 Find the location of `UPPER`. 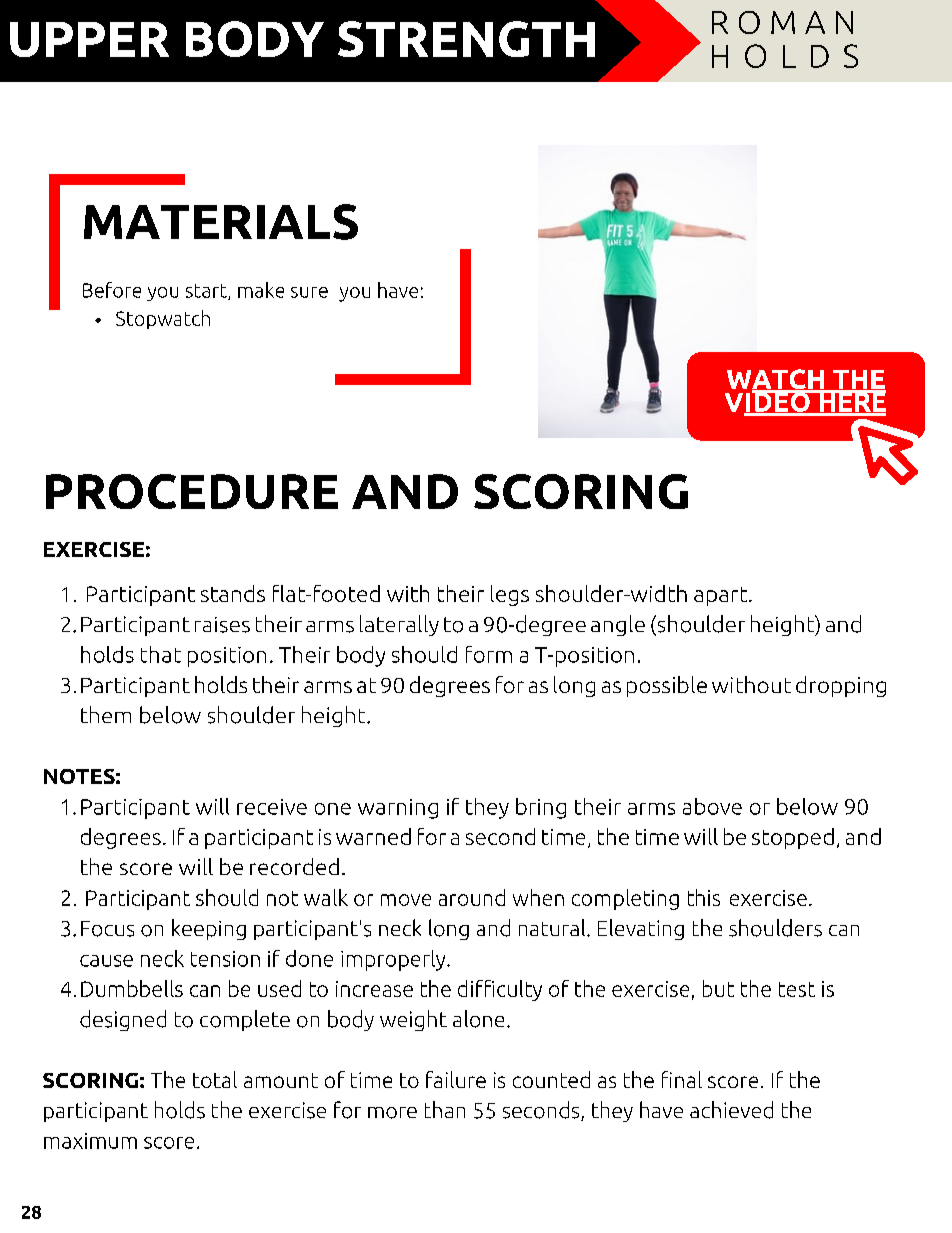

UPPER is located at coordinates (89, 39).
